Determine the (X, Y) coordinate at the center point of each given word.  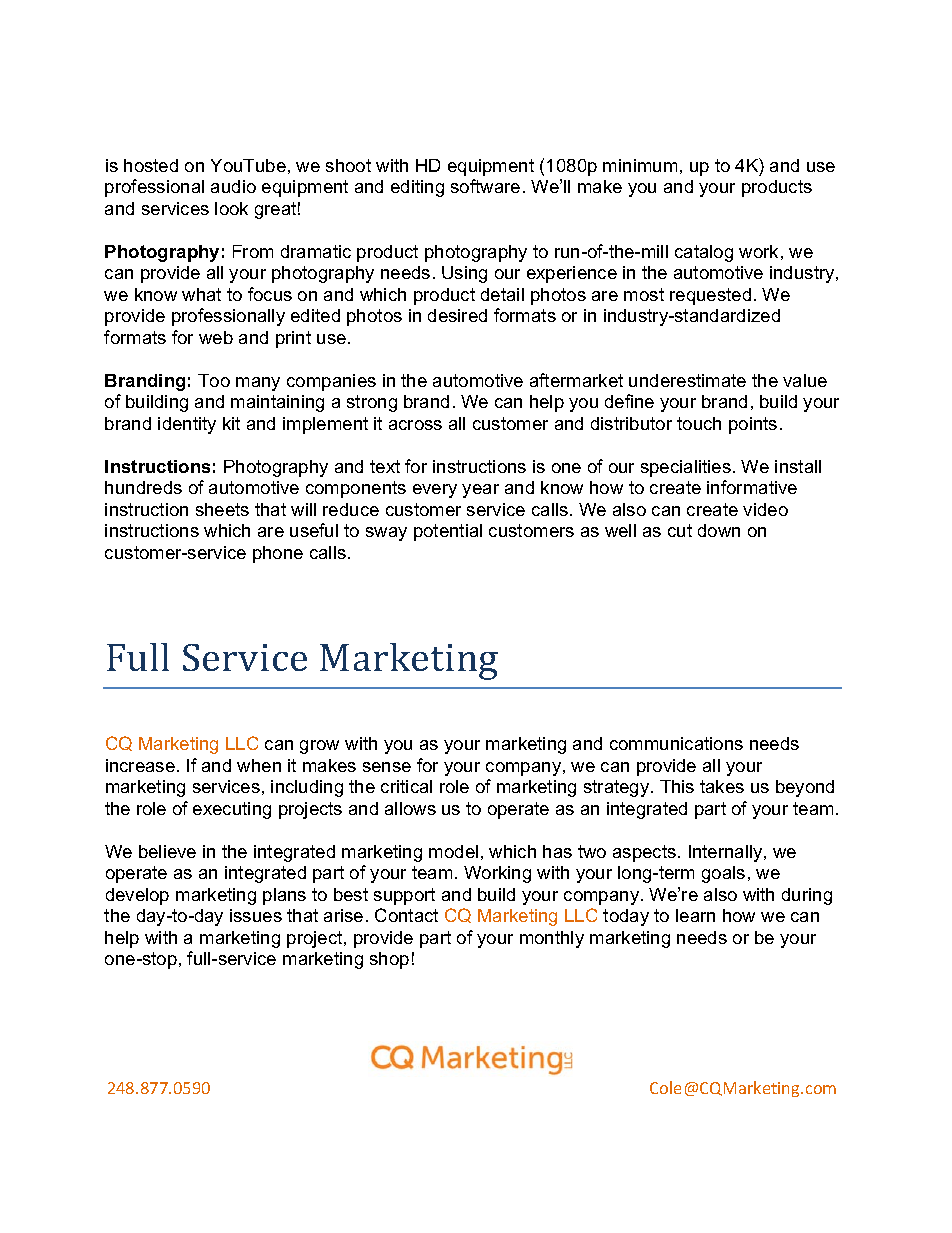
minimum (640, 165)
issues (256, 915)
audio (233, 186)
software (485, 186)
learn (695, 915)
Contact (406, 915)
